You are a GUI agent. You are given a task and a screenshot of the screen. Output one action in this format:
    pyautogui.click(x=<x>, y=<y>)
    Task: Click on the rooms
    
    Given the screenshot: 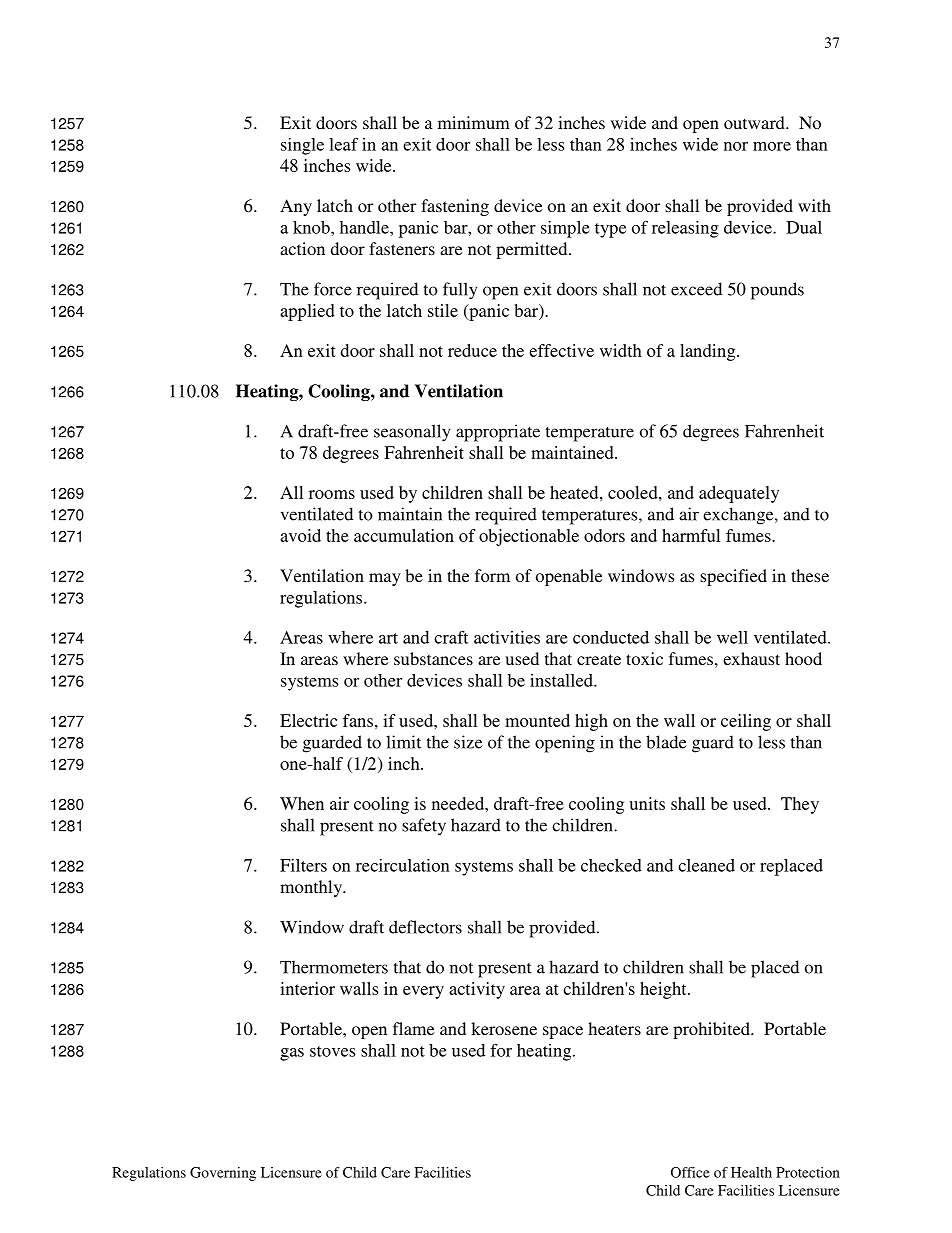 What is the action you would take?
    pyautogui.click(x=332, y=494)
